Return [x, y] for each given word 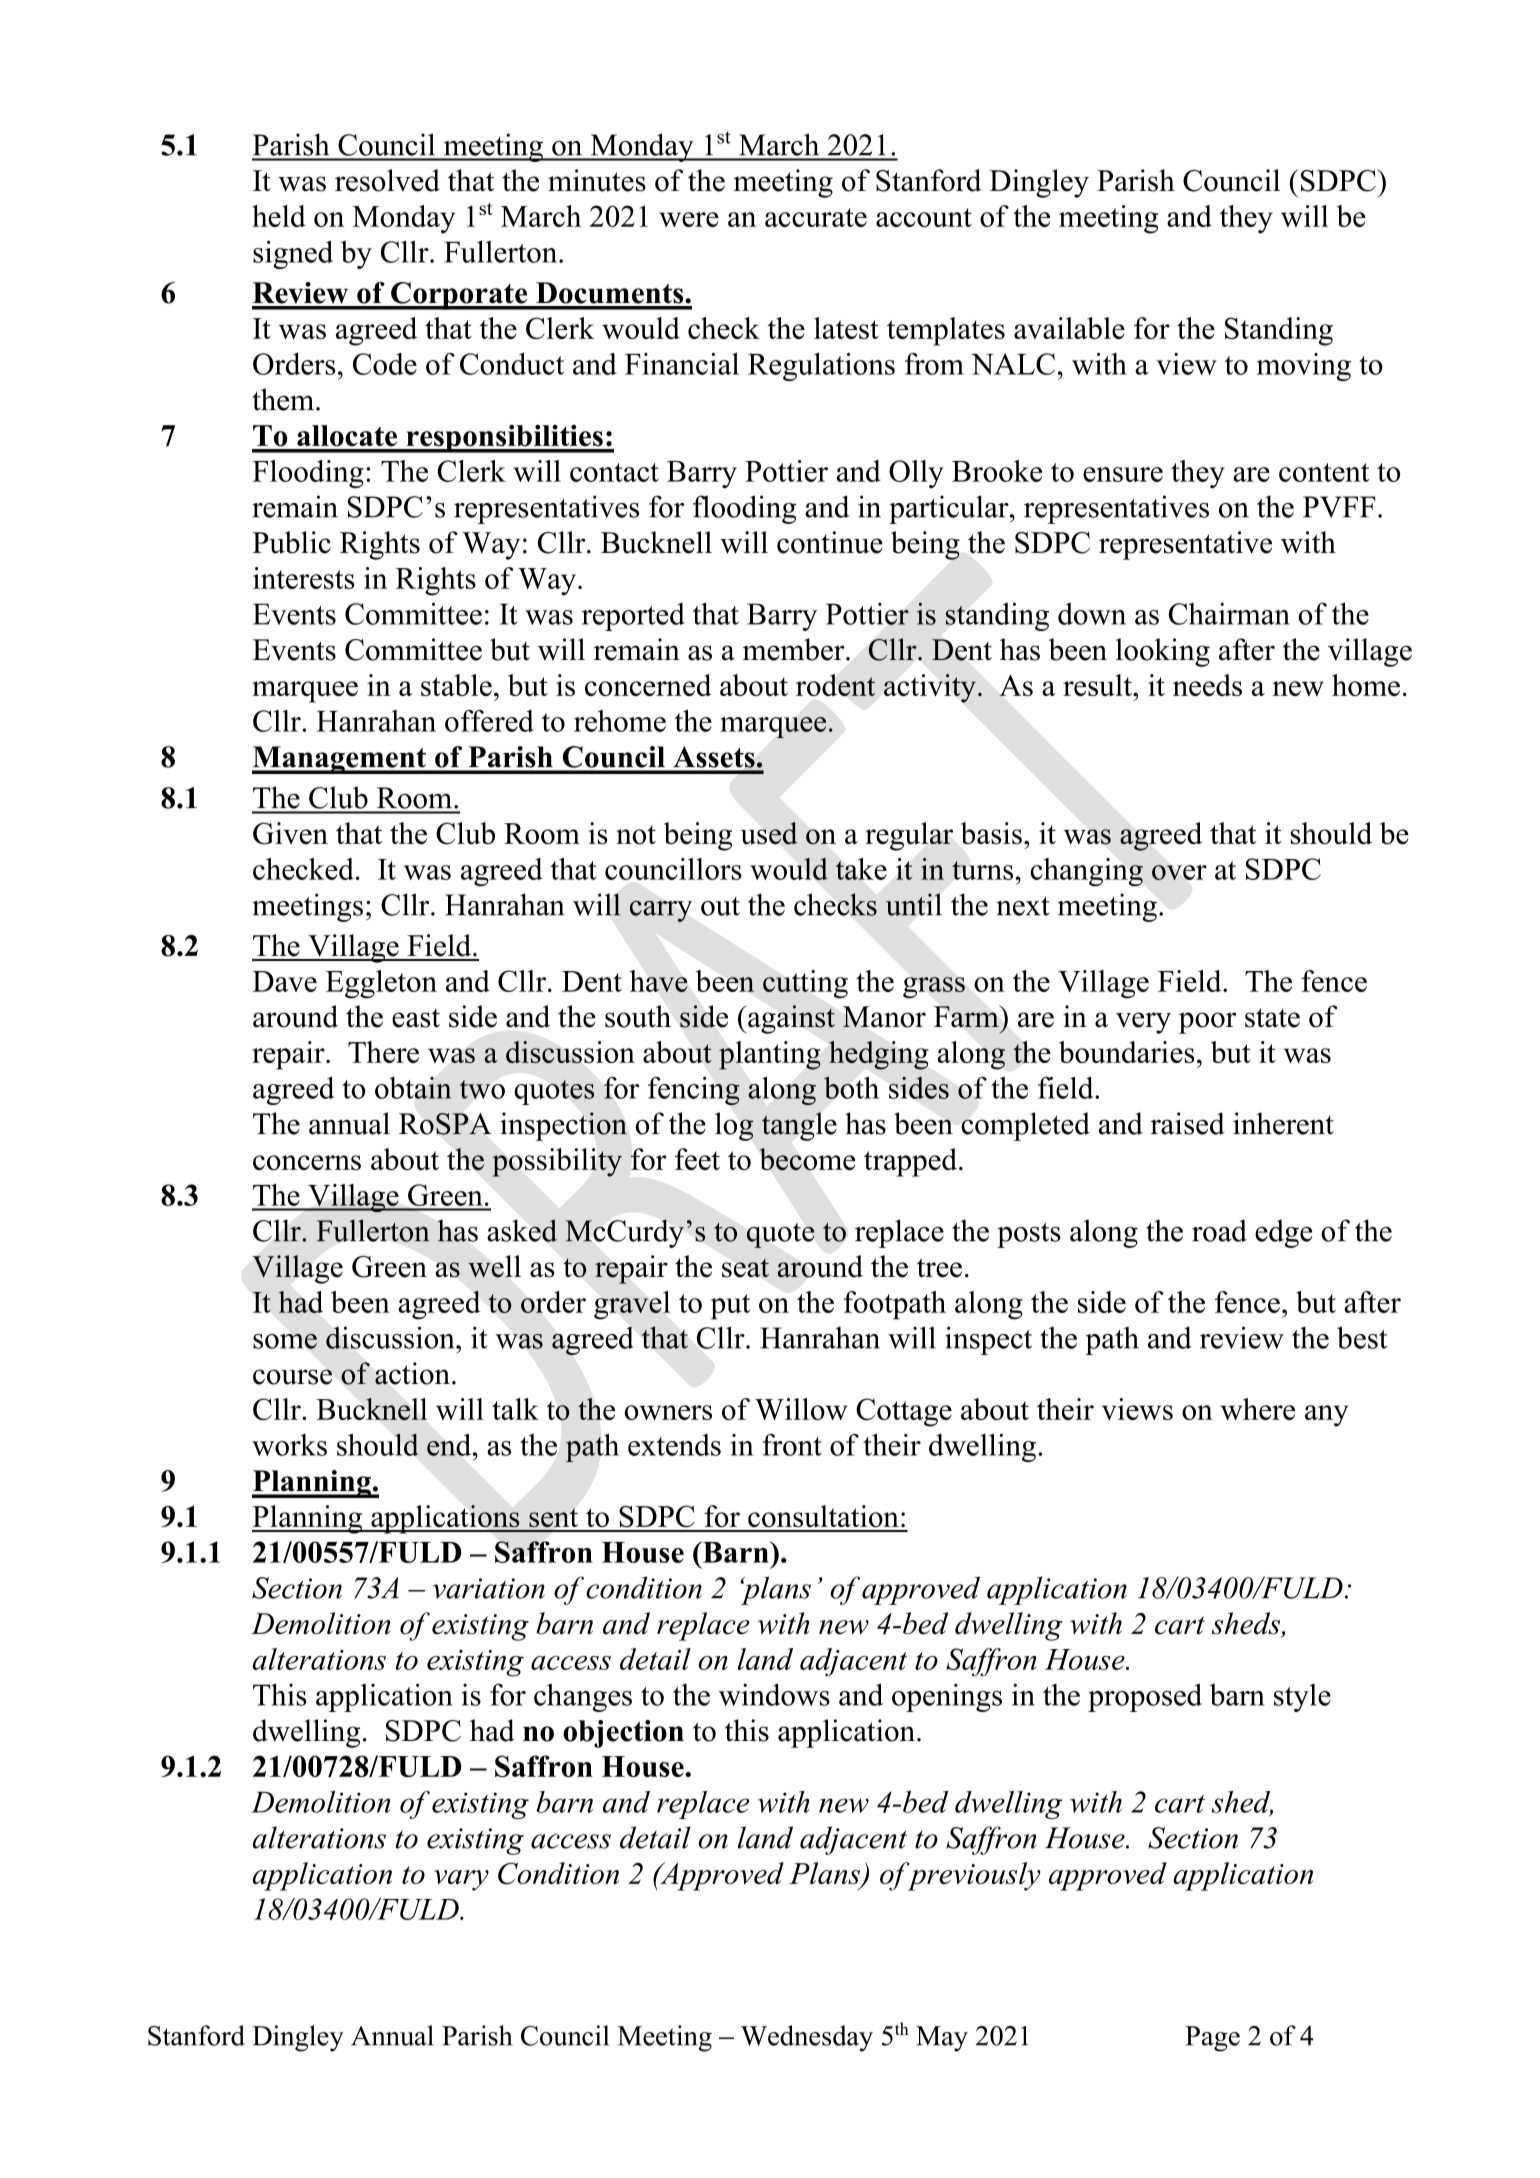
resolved [387, 180]
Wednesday [807, 2038]
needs [1207, 685]
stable [456, 685]
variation [489, 1588]
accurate [816, 217]
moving [1304, 367]
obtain [413, 1088]
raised [1187, 1123]
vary [461, 1880]
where [1257, 1409]
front [792, 1445]
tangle [799, 1126]
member [795, 649]
